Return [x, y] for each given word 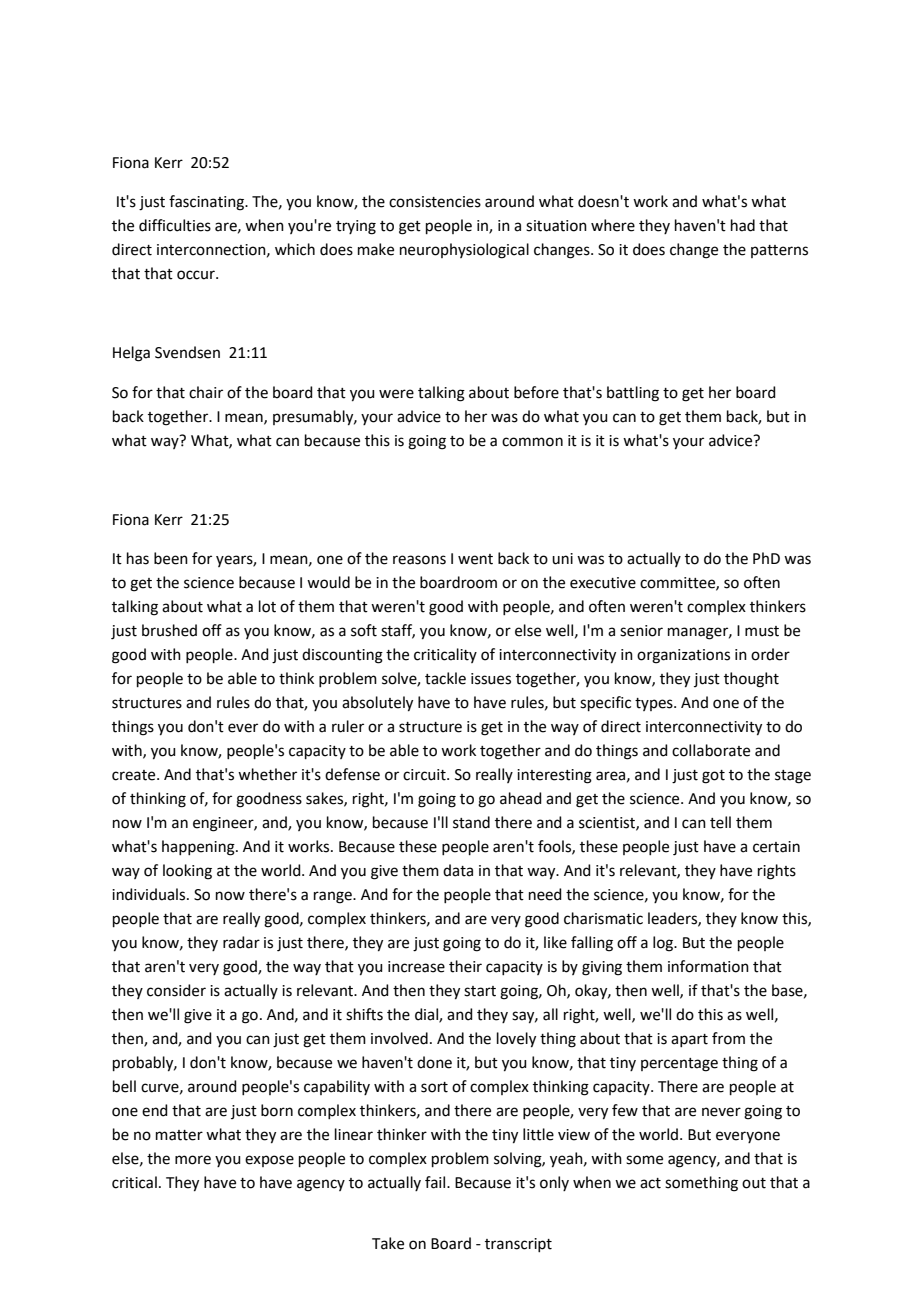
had [743, 225]
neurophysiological [464, 251]
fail [436, 1182]
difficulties [175, 225]
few [625, 1110]
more [193, 1160]
